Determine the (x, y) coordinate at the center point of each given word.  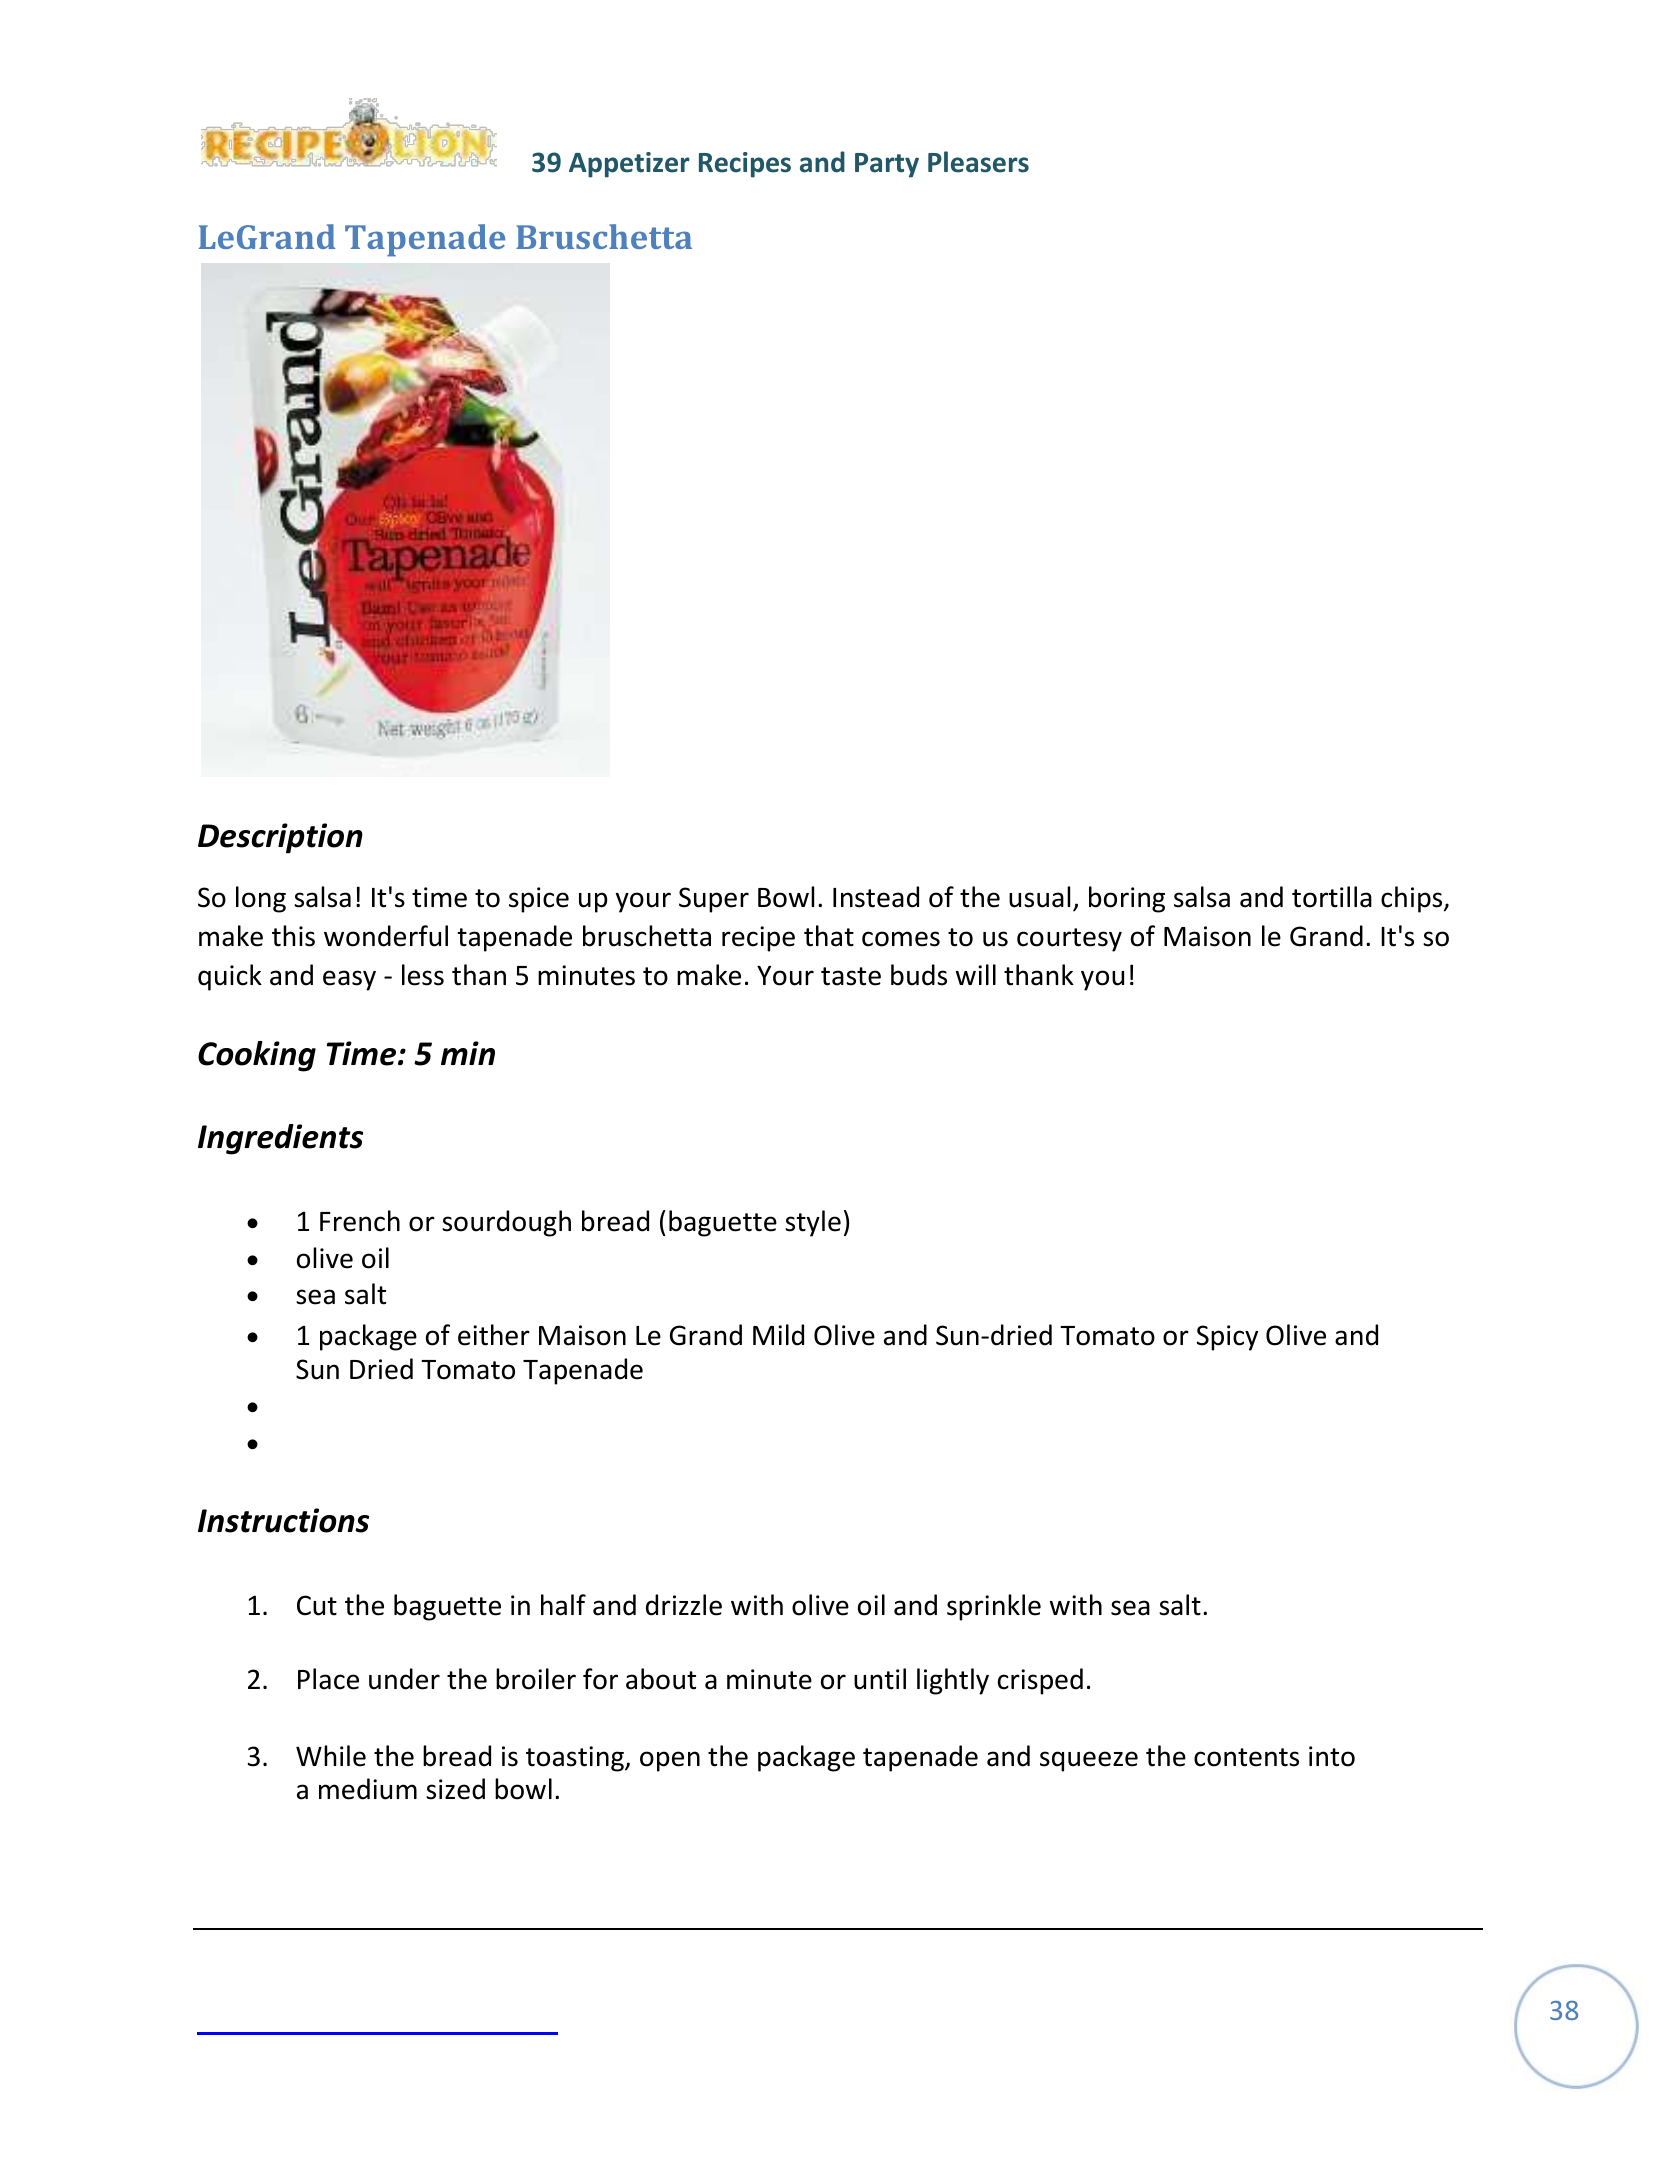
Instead (876, 897)
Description (280, 838)
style (813, 1223)
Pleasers (978, 162)
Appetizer (629, 165)
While (331, 1756)
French (360, 1221)
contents (1246, 1757)
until (880, 1679)
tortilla (1332, 897)
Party (887, 165)
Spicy (1227, 1338)
